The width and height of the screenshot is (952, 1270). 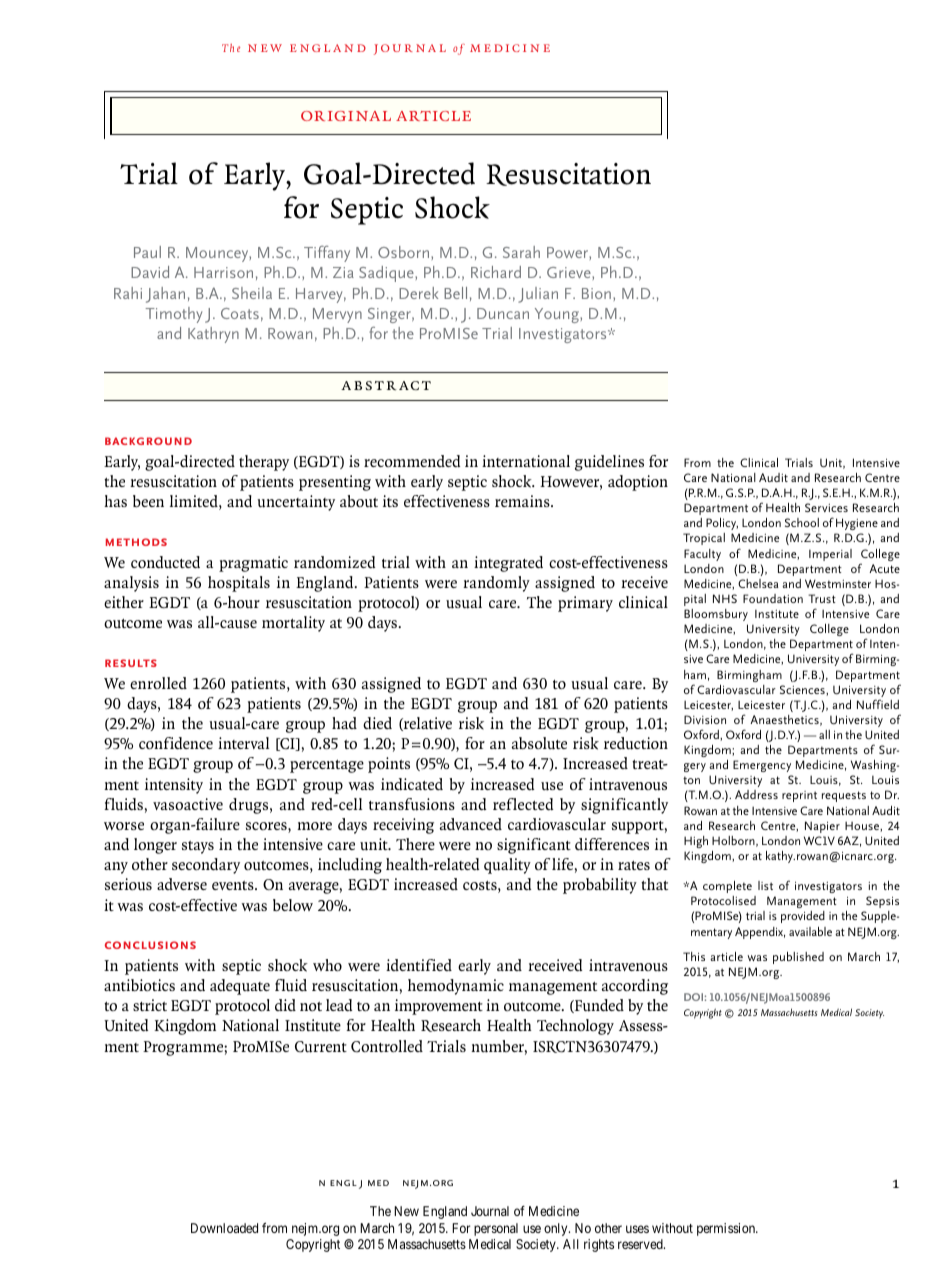 I want to click on original, so click(x=346, y=116).
